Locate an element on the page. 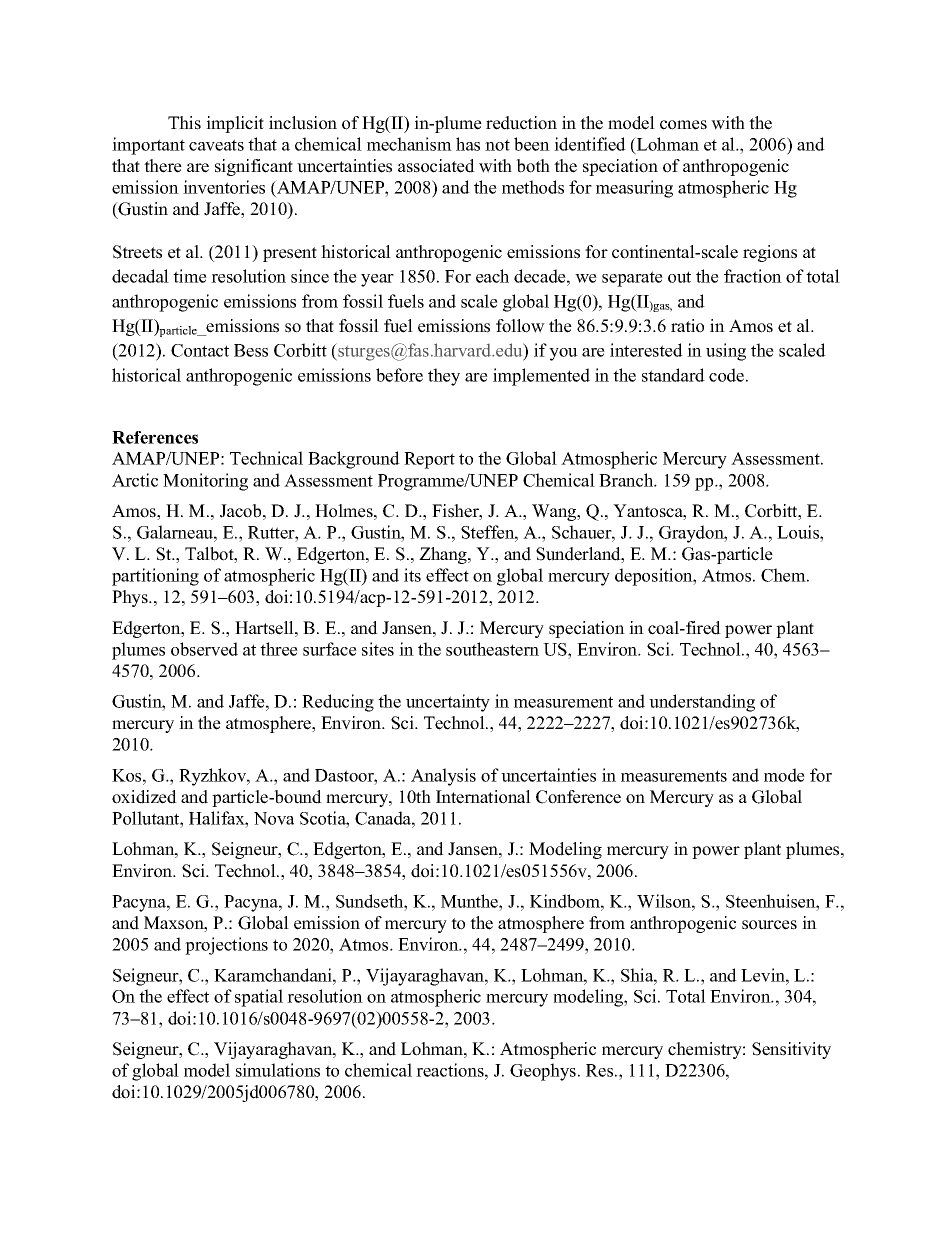 The height and width of the document is (1233, 952). Conference is located at coordinates (578, 797).
